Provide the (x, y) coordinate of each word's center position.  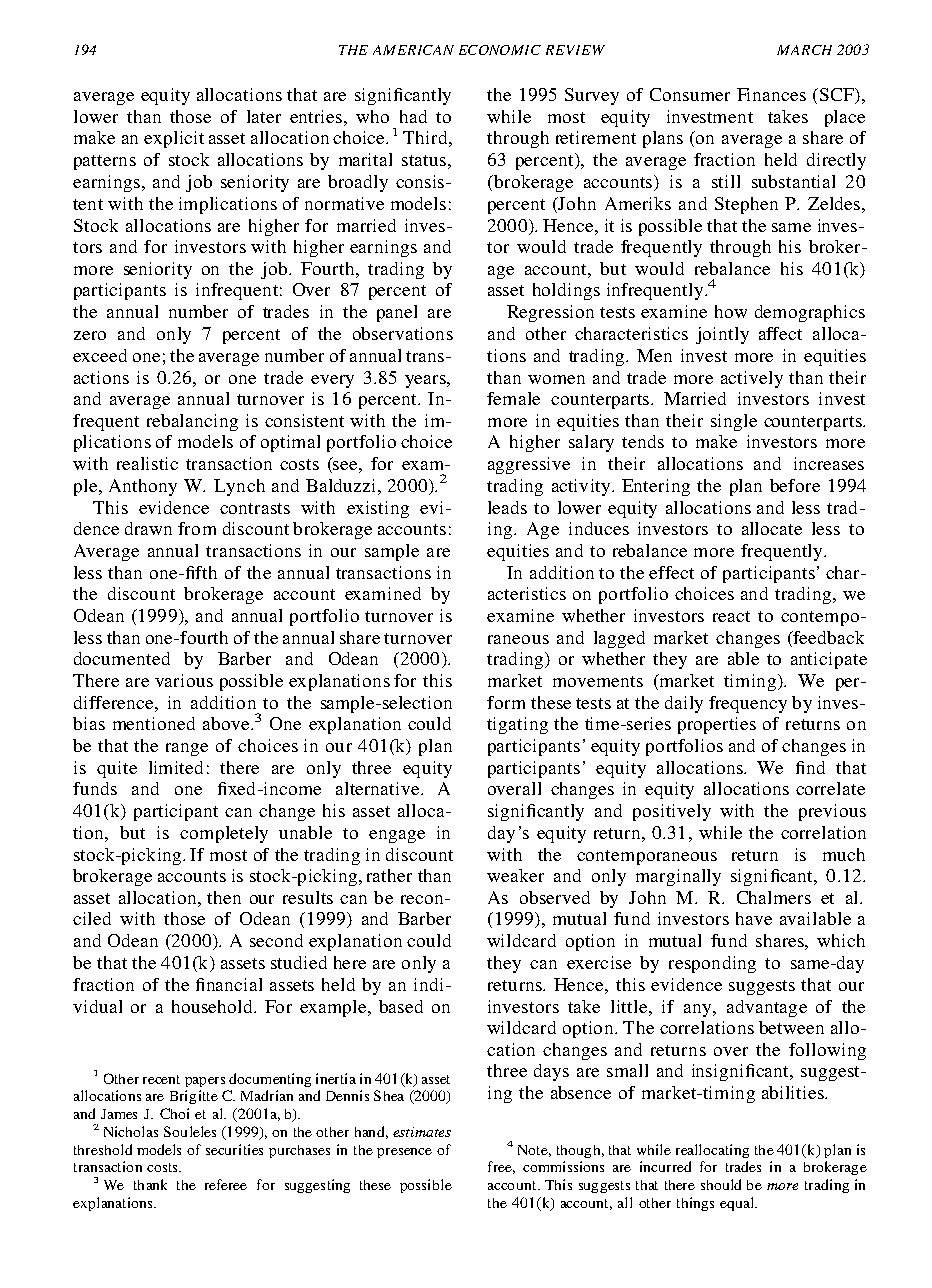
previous (832, 812)
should (721, 1184)
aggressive (529, 465)
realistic (147, 463)
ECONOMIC (500, 50)
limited (176, 767)
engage (397, 836)
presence (404, 1153)
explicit (174, 139)
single (734, 422)
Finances (771, 94)
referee (226, 1184)
